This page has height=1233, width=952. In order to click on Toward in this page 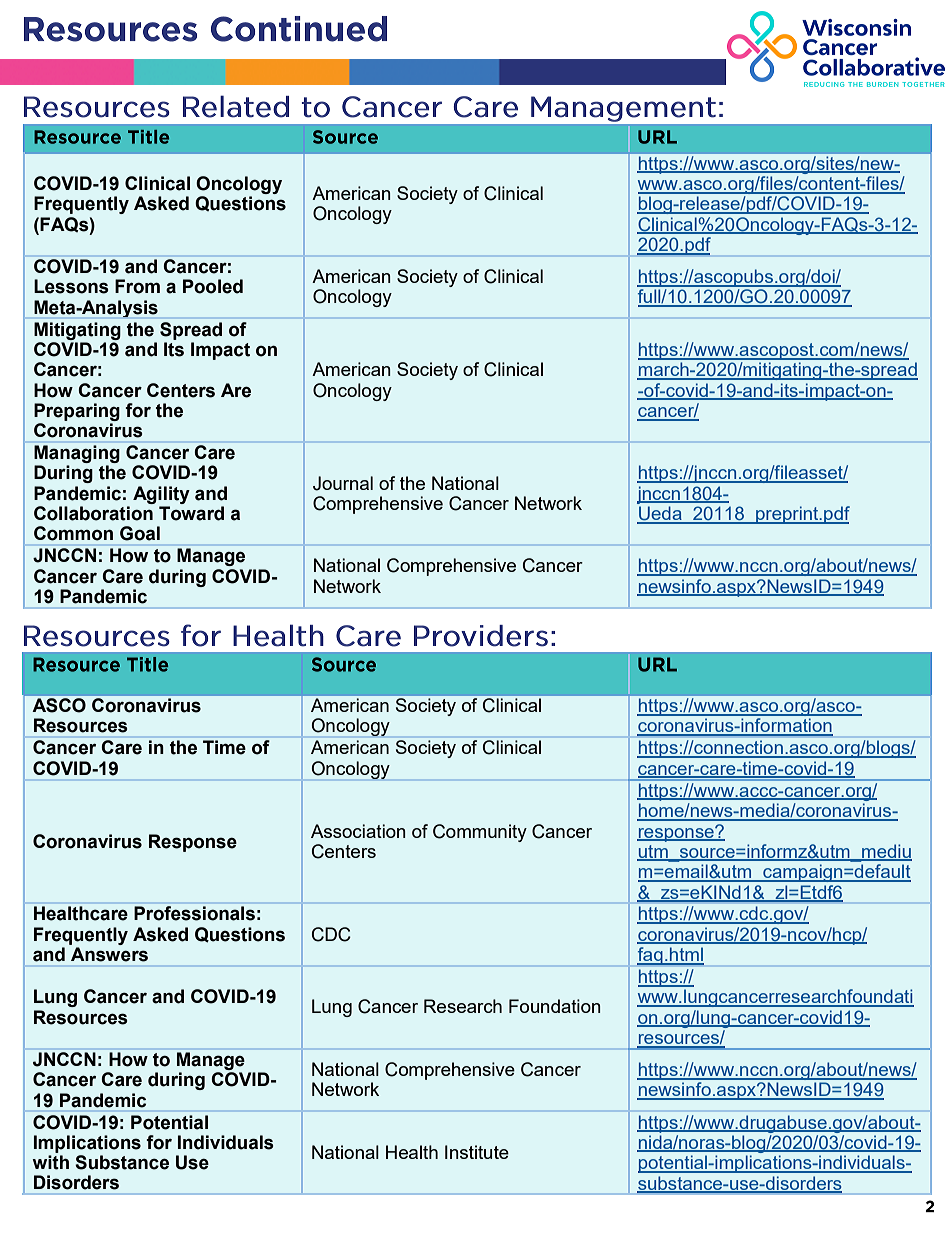, I will do `click(191, 513)`.
